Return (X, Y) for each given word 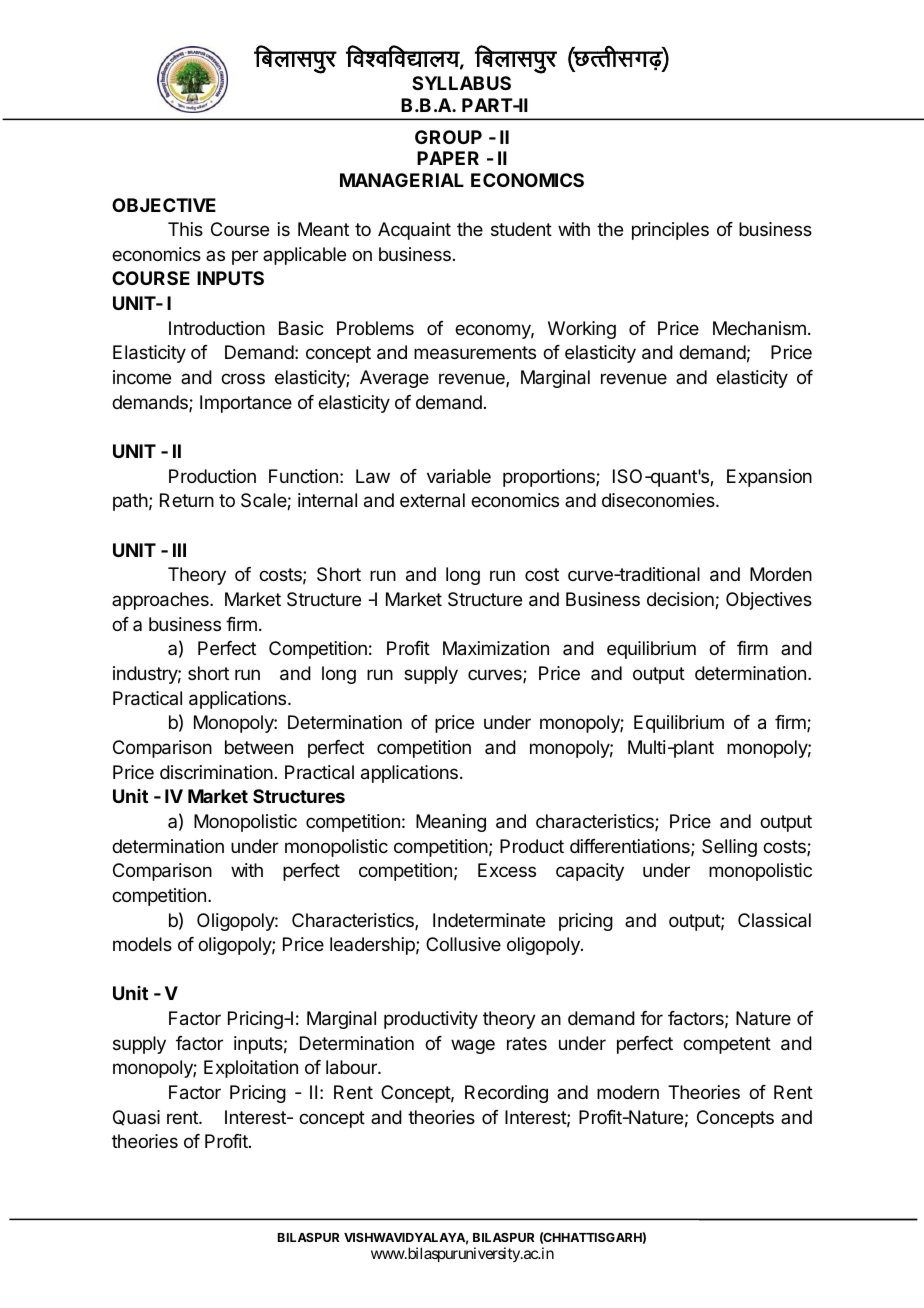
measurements (475, 352)
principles (670, 231)
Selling (729, 848)
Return (187, 500)
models (142, 944)
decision (681, 600)
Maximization (496, 648)
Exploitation (251, 1069)
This (185, 229)
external (432, 500)
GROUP (448, 137)
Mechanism (759, 328)
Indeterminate (489, 920)
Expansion (769, 478)
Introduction (217, 328)
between (259, 747)
